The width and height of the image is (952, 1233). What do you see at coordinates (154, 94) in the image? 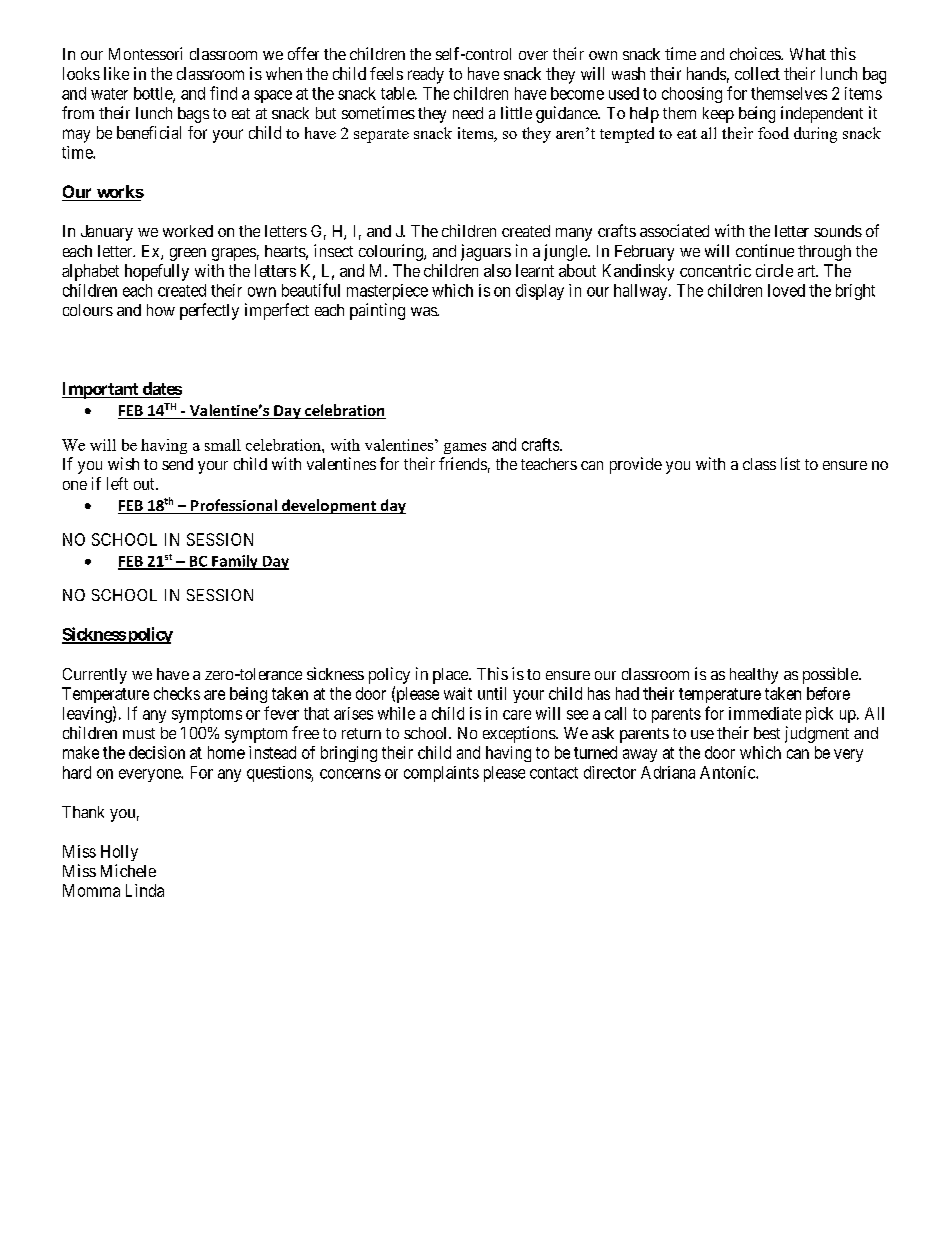
I see `bottle` at bounding box center [154, 94].
